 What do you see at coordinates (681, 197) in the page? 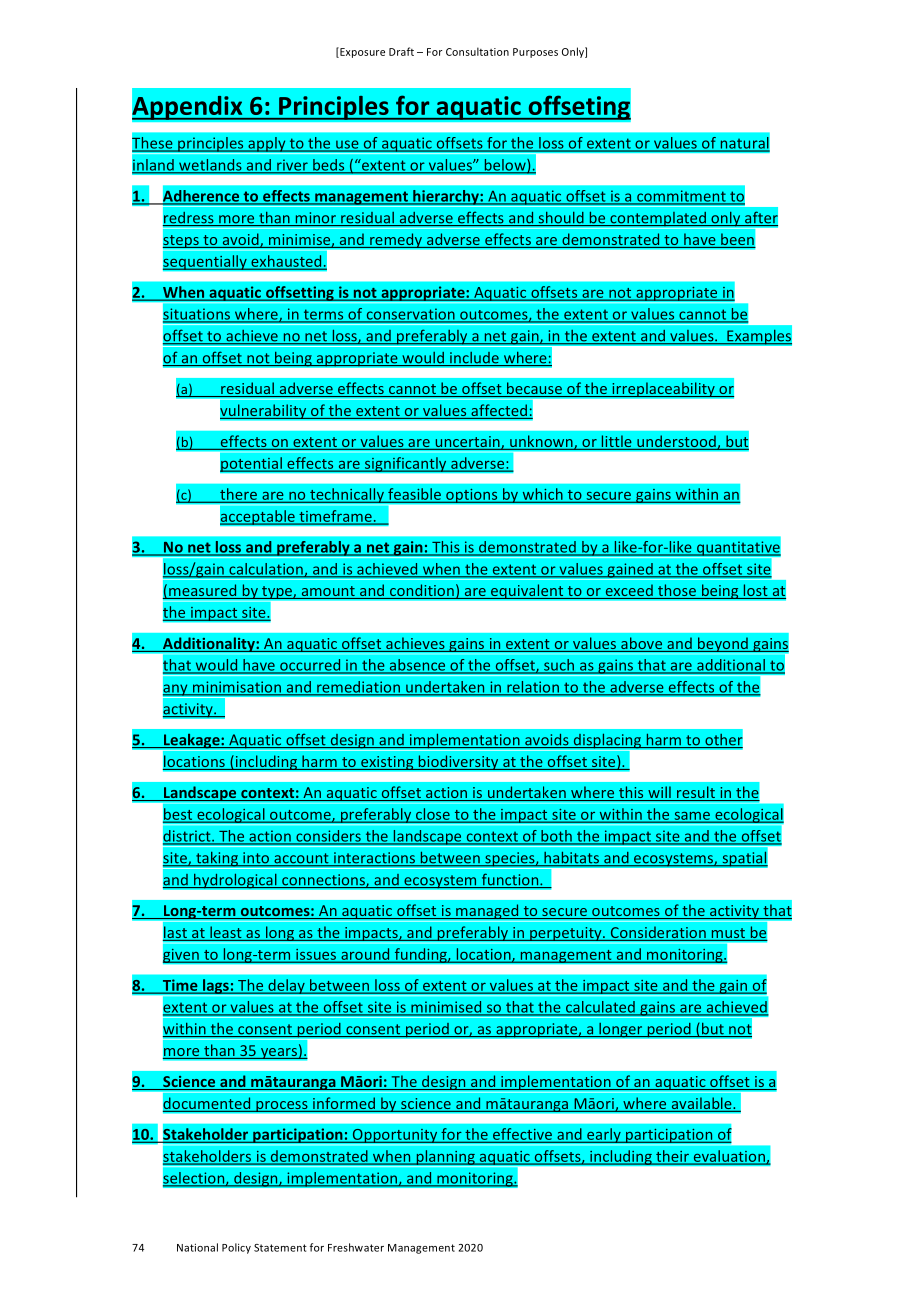
I see `commitment` at bounding box center [681, 197].
